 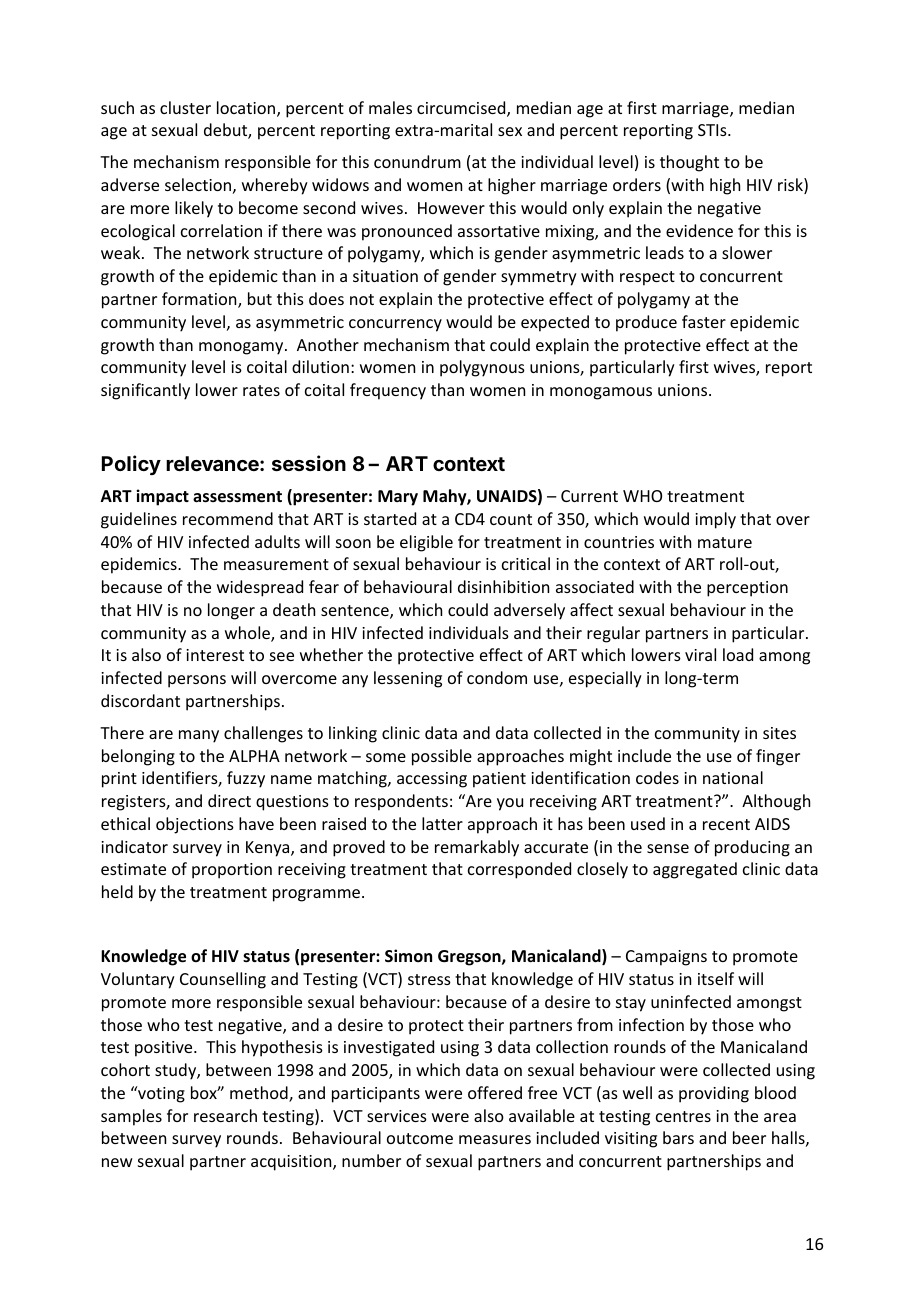 What do you see at coordinates (700, 654) in the image?
I see `viral` at bounding box center [700, 654].
